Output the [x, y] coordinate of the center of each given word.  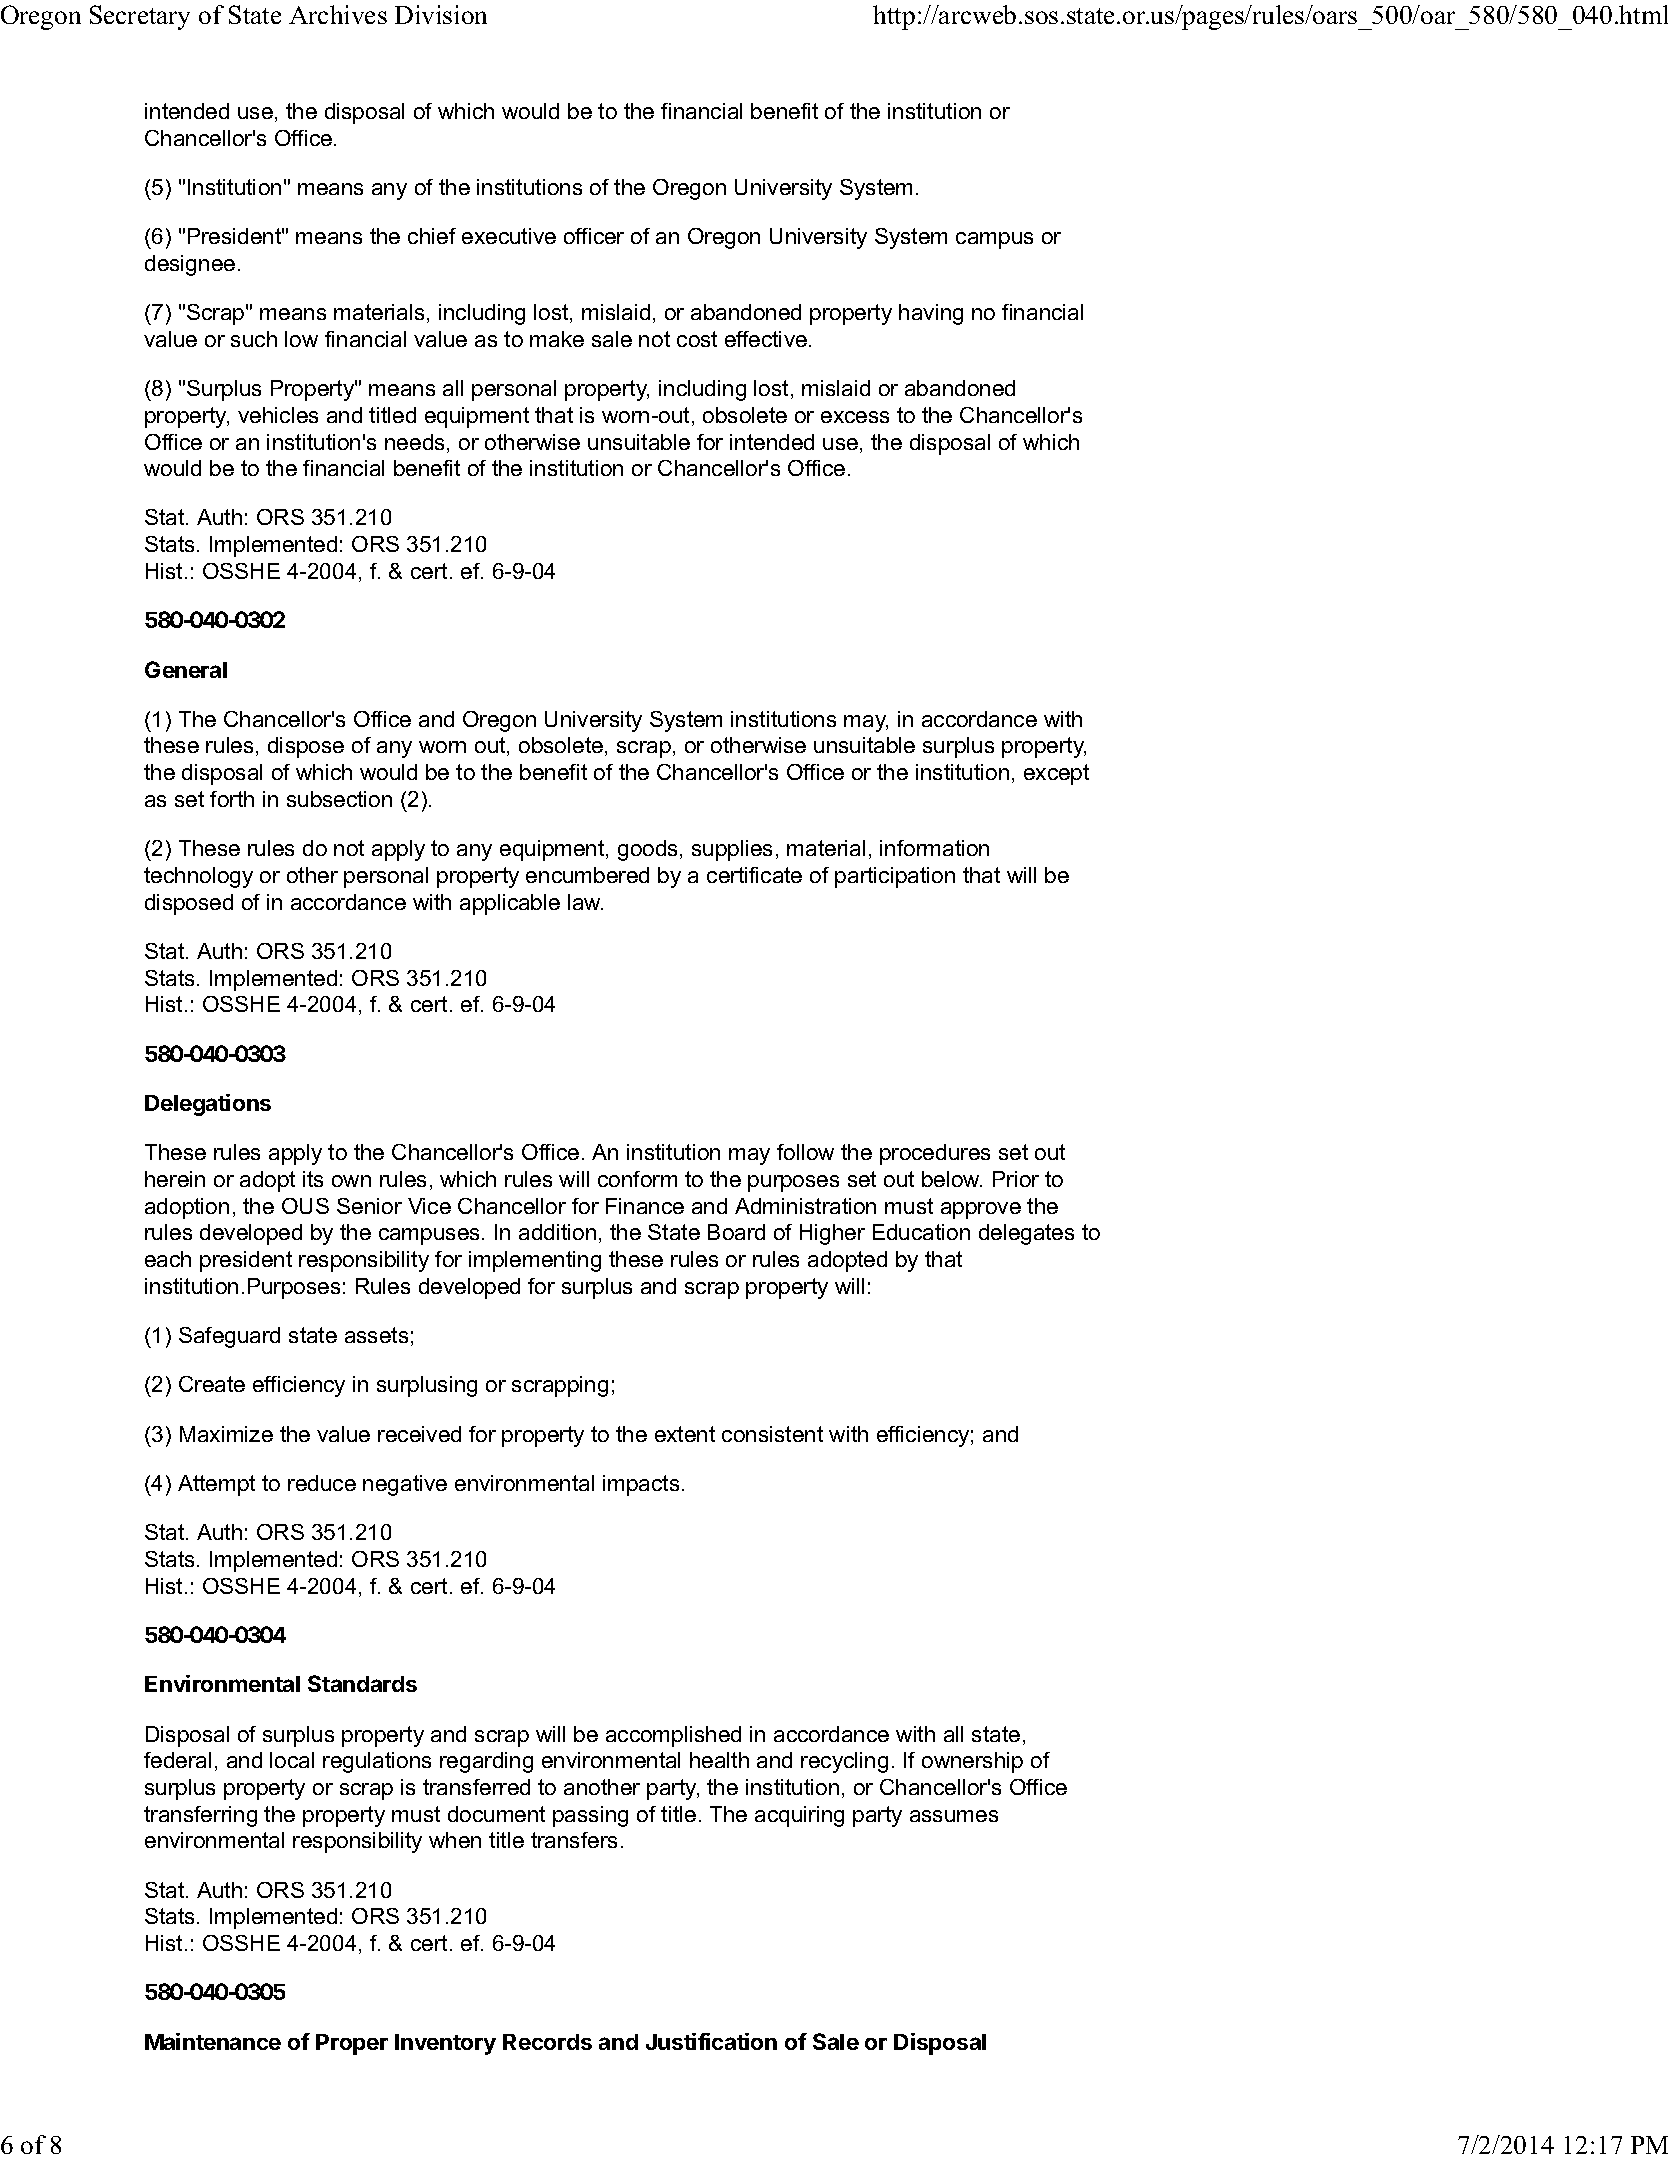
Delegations [208, 1105]
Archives [338, 14]
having [931, 314]
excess [855, 417]
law [585, 902]
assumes [954, 1816]
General [186, 669]
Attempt [216, 1485]
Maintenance [213, 2041]
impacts [641, 1485]
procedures [935, 1154]
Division [441, 14]
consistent [772, 1434]
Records [547, 2042]
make [557, 339]
